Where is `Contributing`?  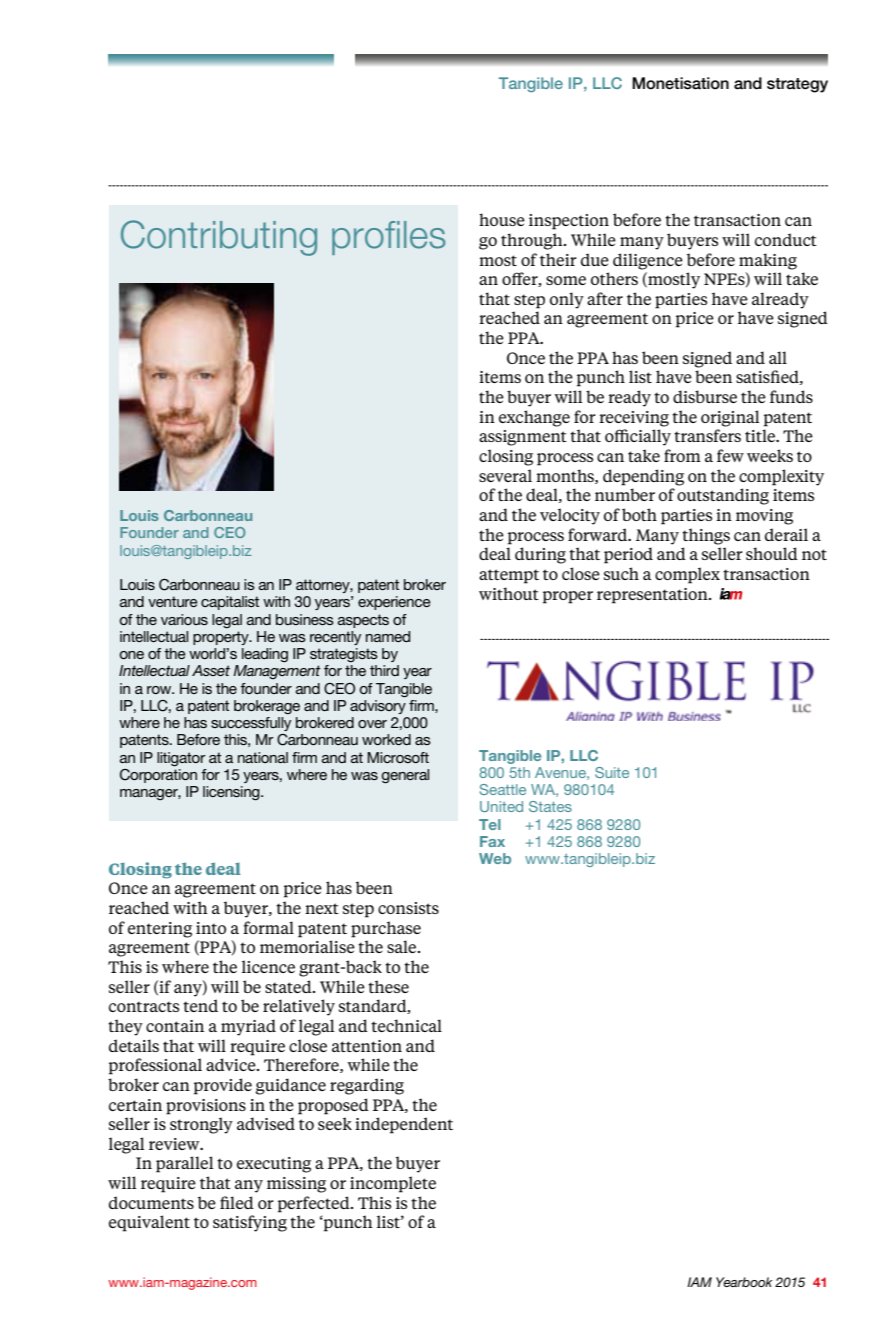
Contributing is located at coordinates (219, 238).
